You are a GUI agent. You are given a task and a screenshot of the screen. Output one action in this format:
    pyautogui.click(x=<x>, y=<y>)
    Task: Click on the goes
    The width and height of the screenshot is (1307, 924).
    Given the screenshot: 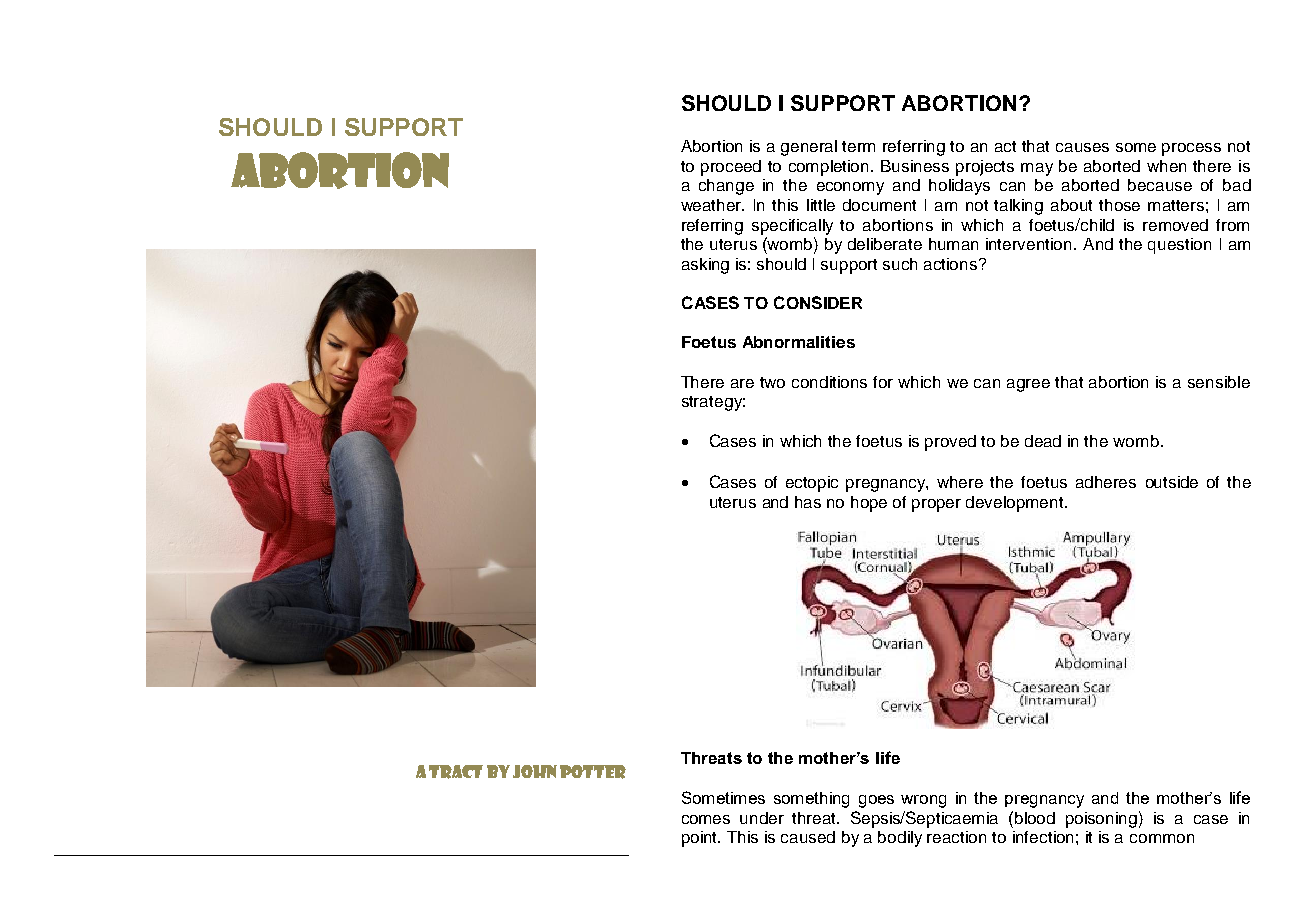 What is the action you would take?
    pyautogui.click(x=876, y=801)
